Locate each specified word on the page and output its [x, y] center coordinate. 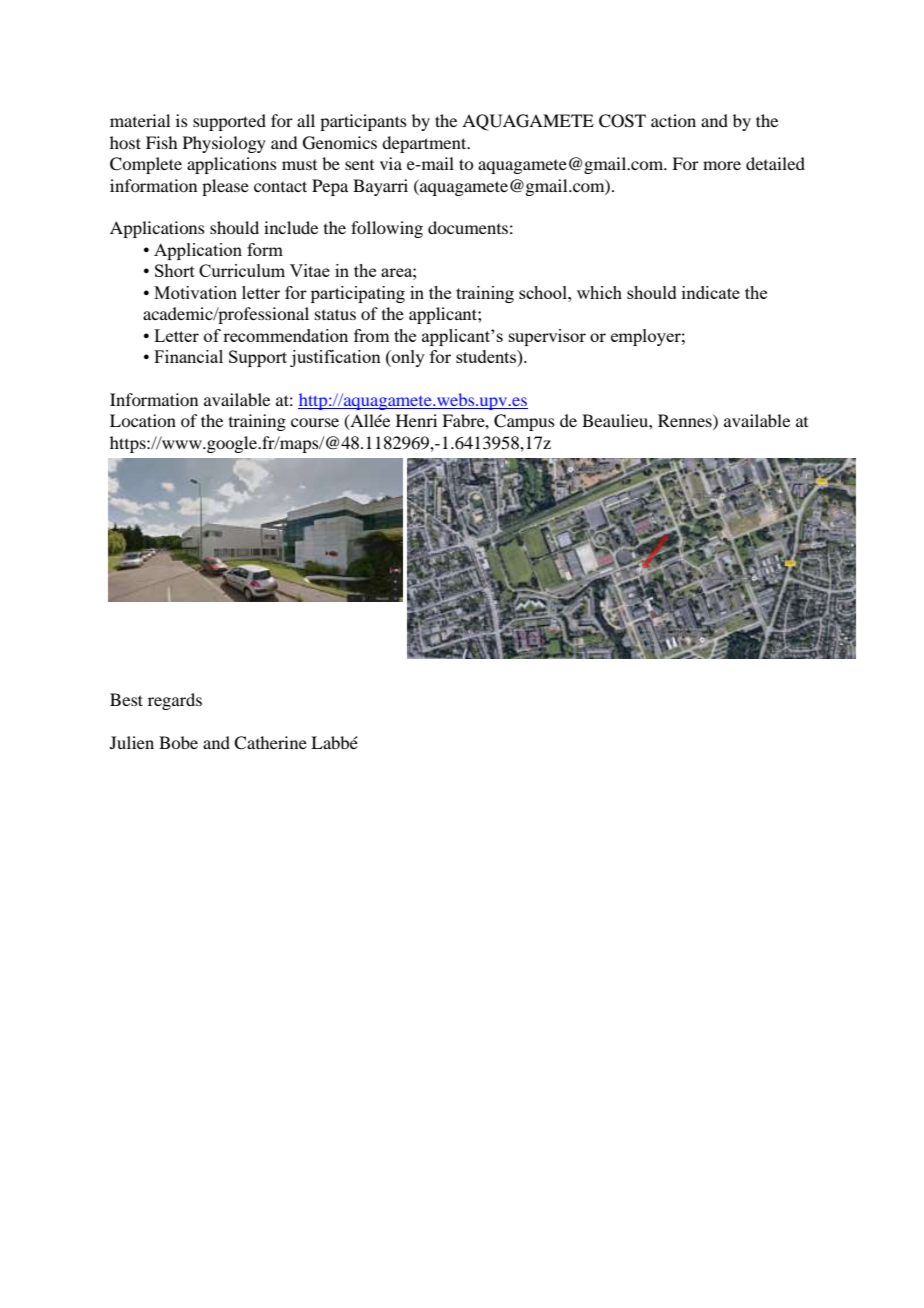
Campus [524, 422]
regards [175, 701]
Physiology [224, 144]
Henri [416, 420]
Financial [188, 356]
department [425, 144]
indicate [711, 292]
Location [143, 420]
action [673, 120]
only [407, 358]
